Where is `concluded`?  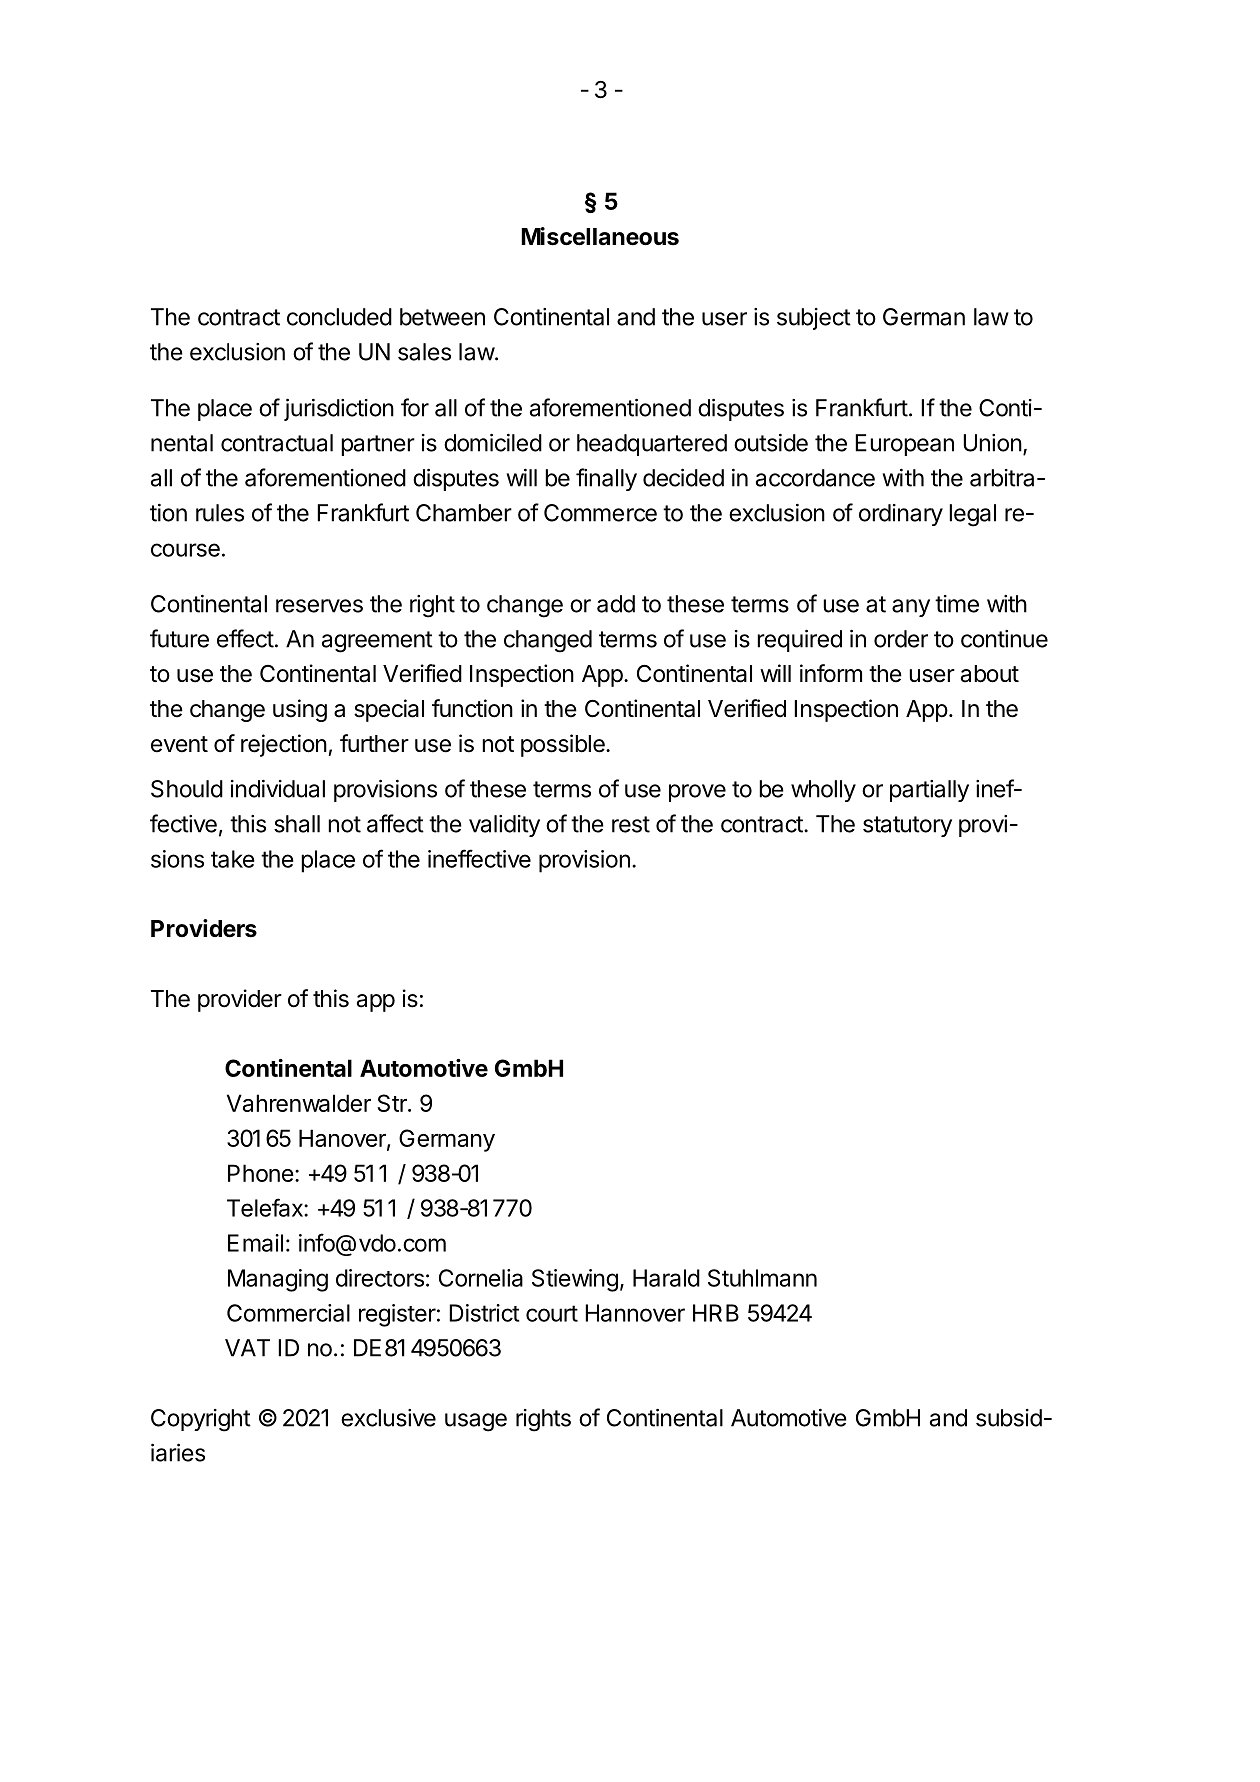 concluded is located at coordinates (339, 317).
